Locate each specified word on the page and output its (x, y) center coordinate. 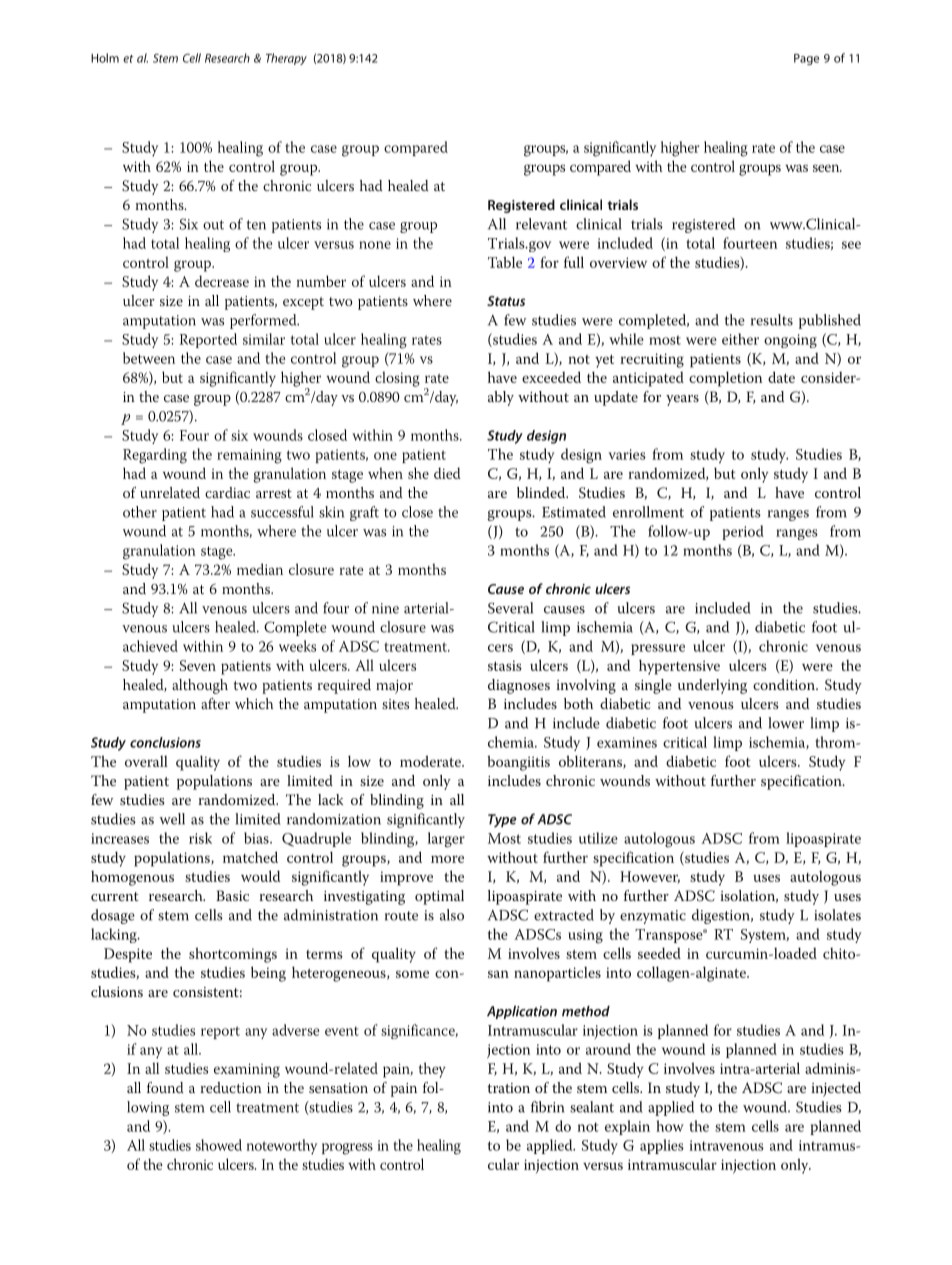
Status (506, 301)
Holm (105, 58)
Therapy (286, 59)
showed (219, 1145)
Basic (232, 895)
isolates (837, 915)
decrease (222, 281)
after (215, 703)
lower (786, 723)
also (452, 915)
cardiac (227, 492)
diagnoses (519, 686)
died (447, 473)
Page (806, 59)
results (772, 320)
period (743, 532)
